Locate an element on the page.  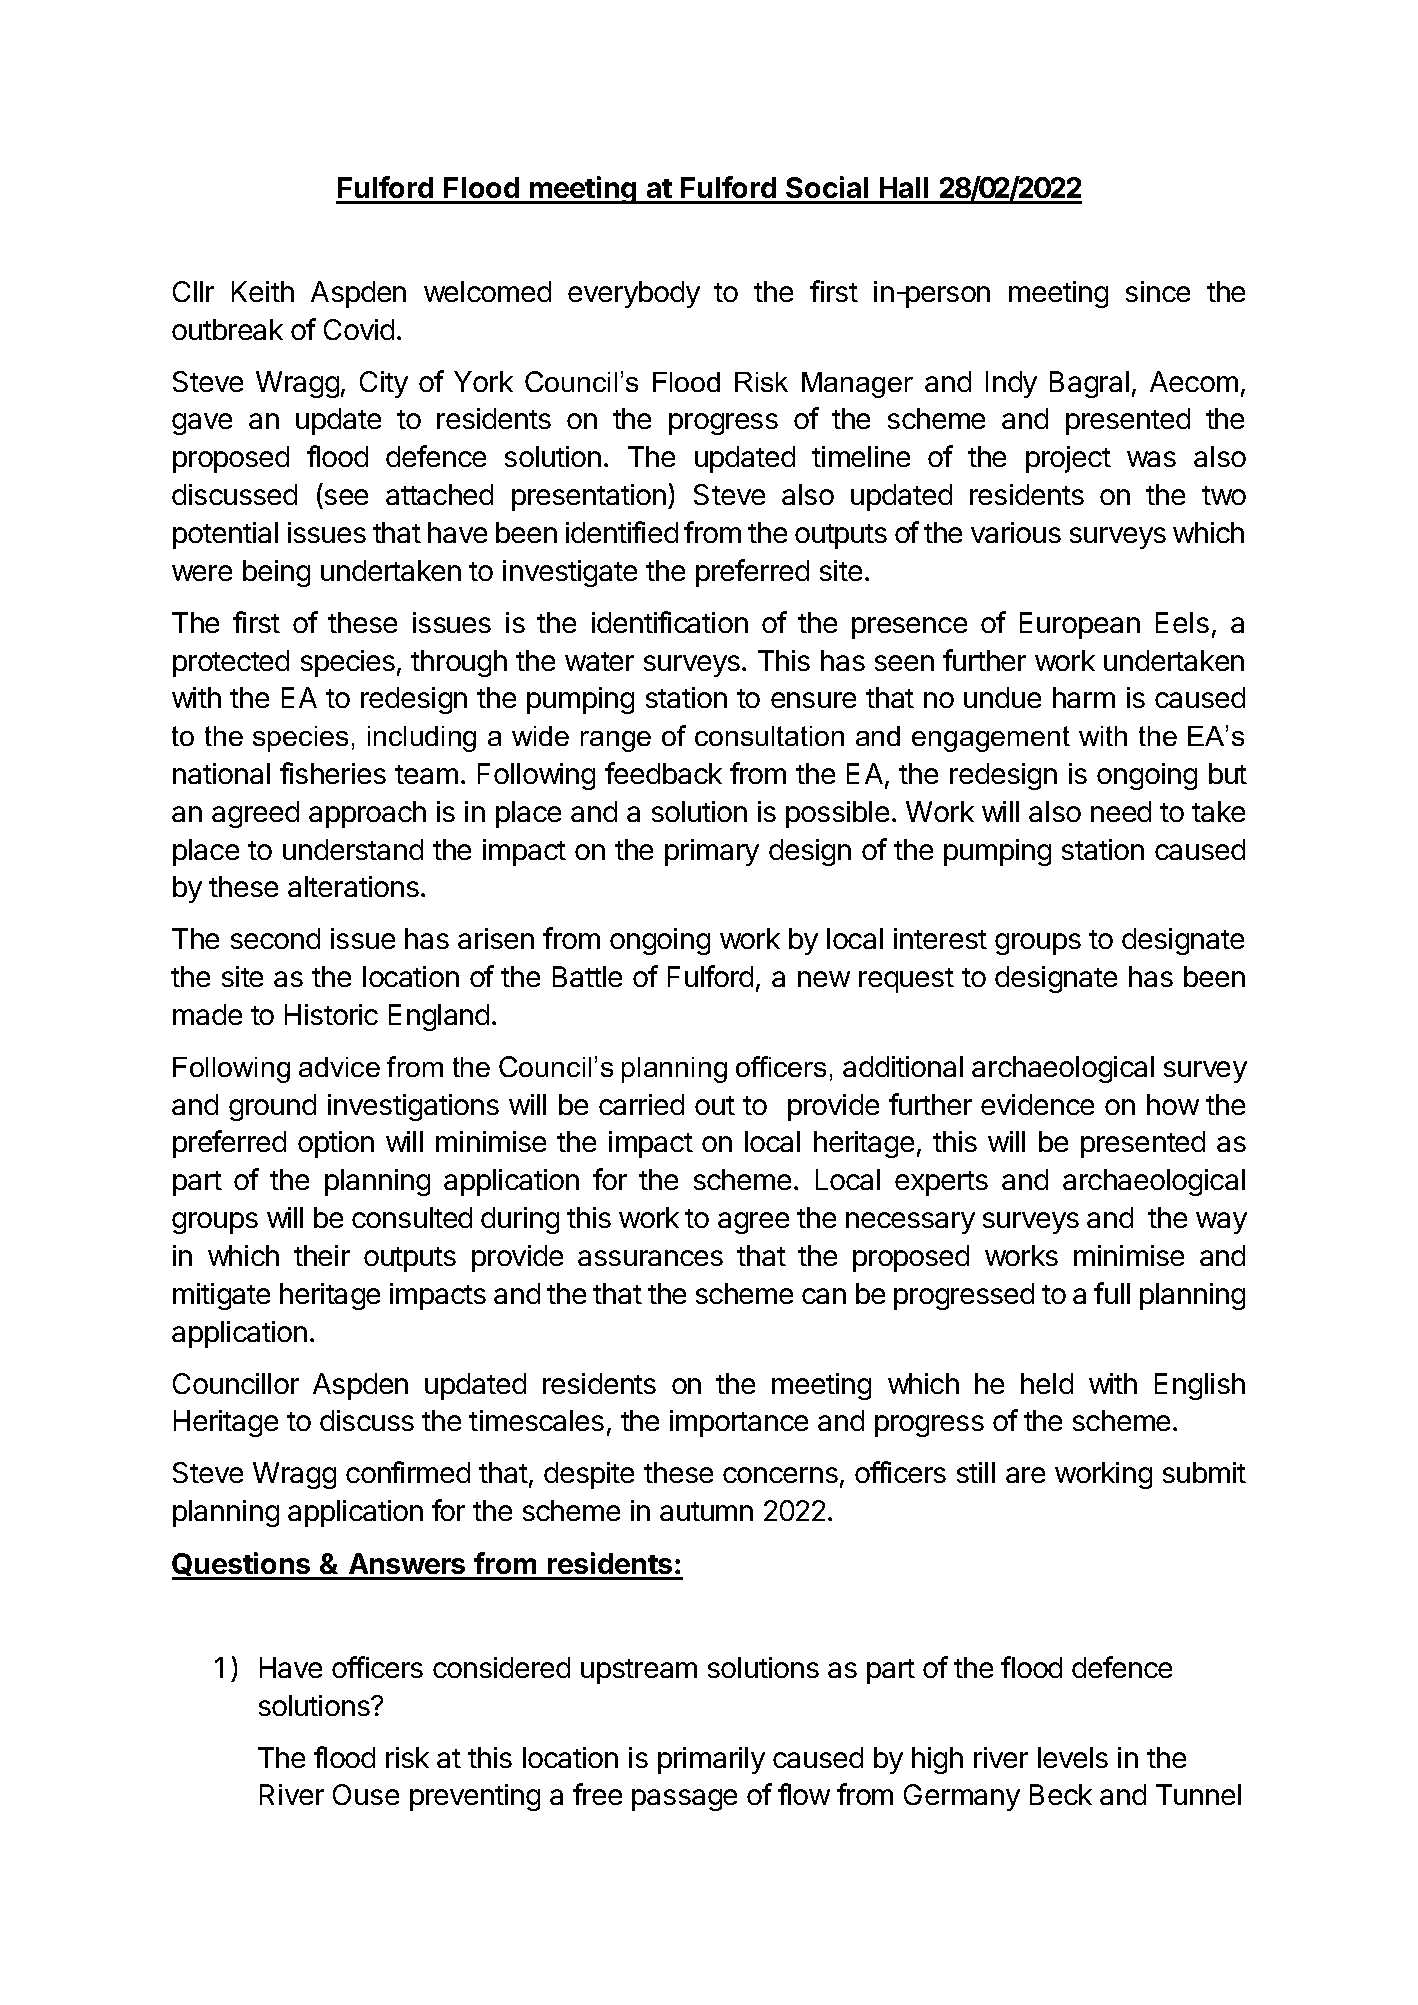
evidence is located at coordinates (1037, 1104).
